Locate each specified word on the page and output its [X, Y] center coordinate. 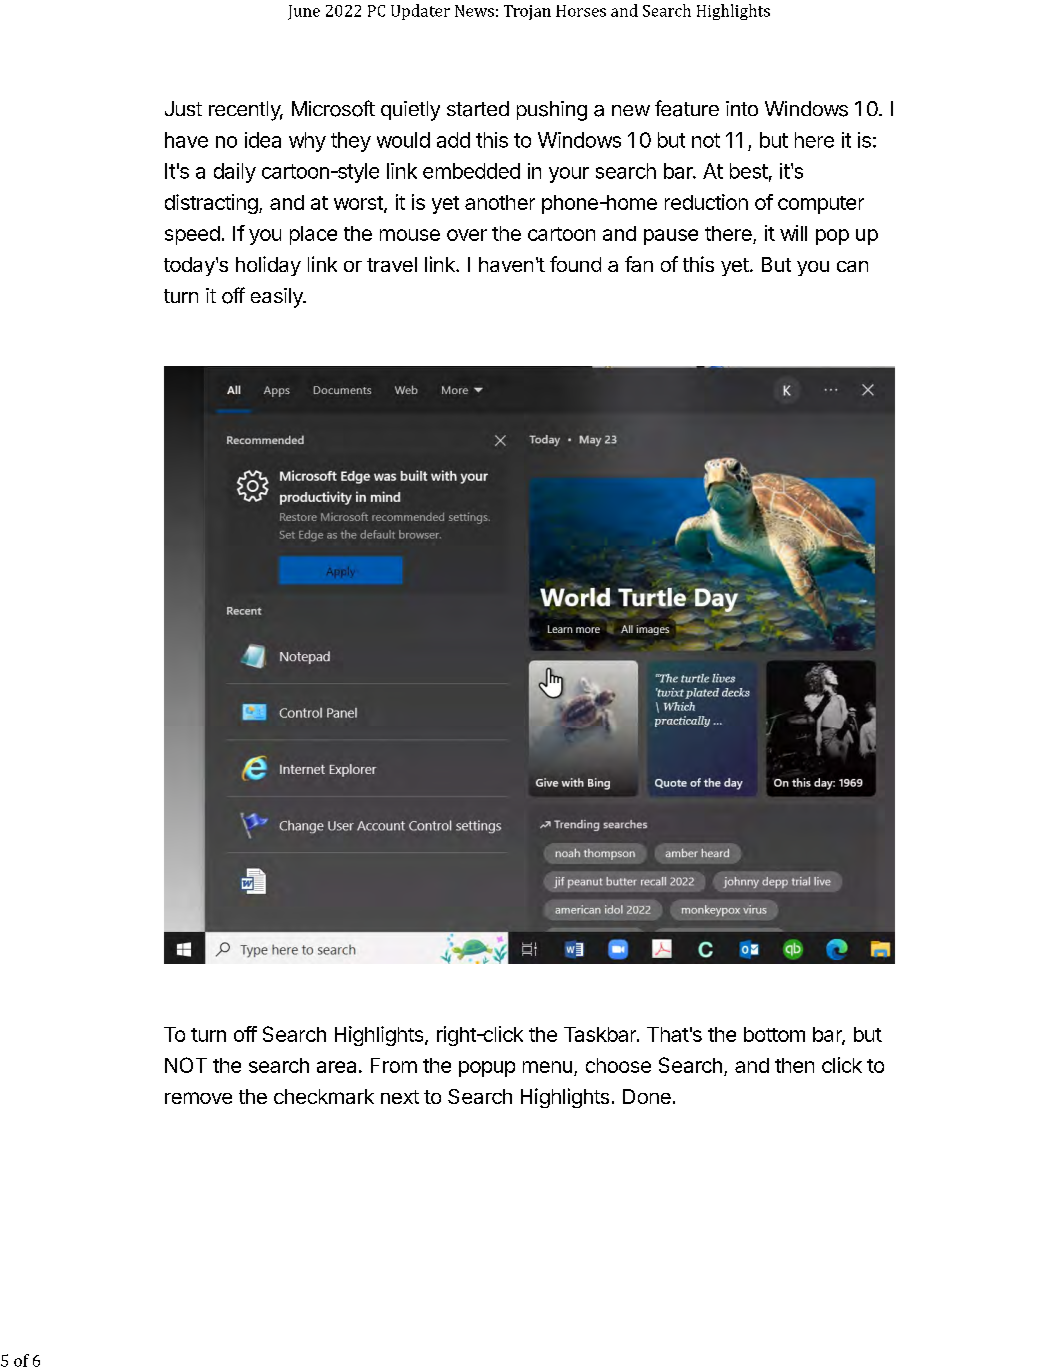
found [575, 264]
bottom [774, 1034]
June [304, 12]
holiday [268, 266]
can [852, 266]
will [793, 233]
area [336, 1067]
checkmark [324, 1096]
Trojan [527, 12]
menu [547, 1067]
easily [278, 298]
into [742, 108]
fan [639, 264]
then [794, 1065]
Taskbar [601, 1034]
